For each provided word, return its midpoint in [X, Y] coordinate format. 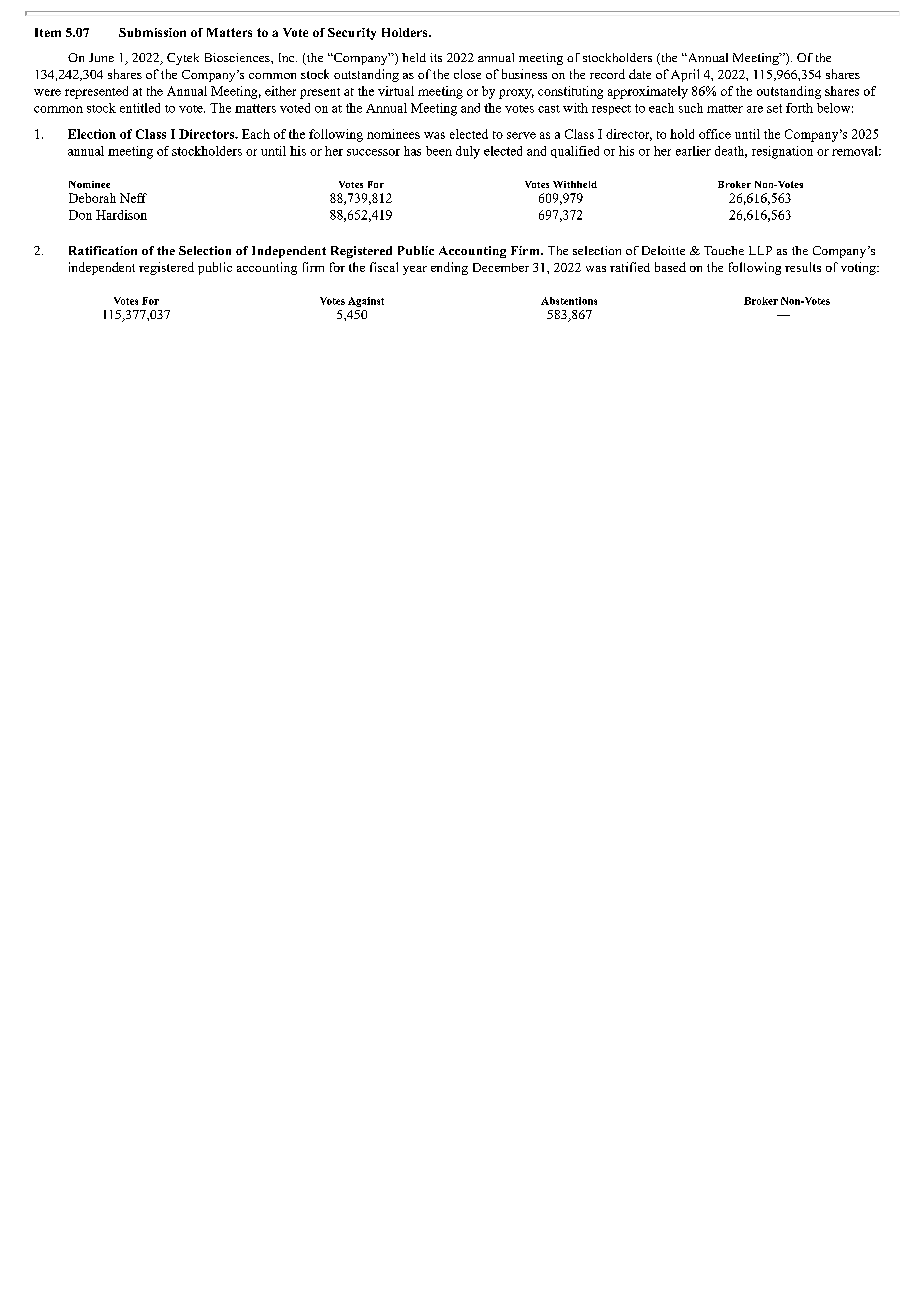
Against [366, 302]
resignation [782, 152]
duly [468, 152]
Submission [152, 32]
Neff [133, 198]
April [685, 75]
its [436, 57]
